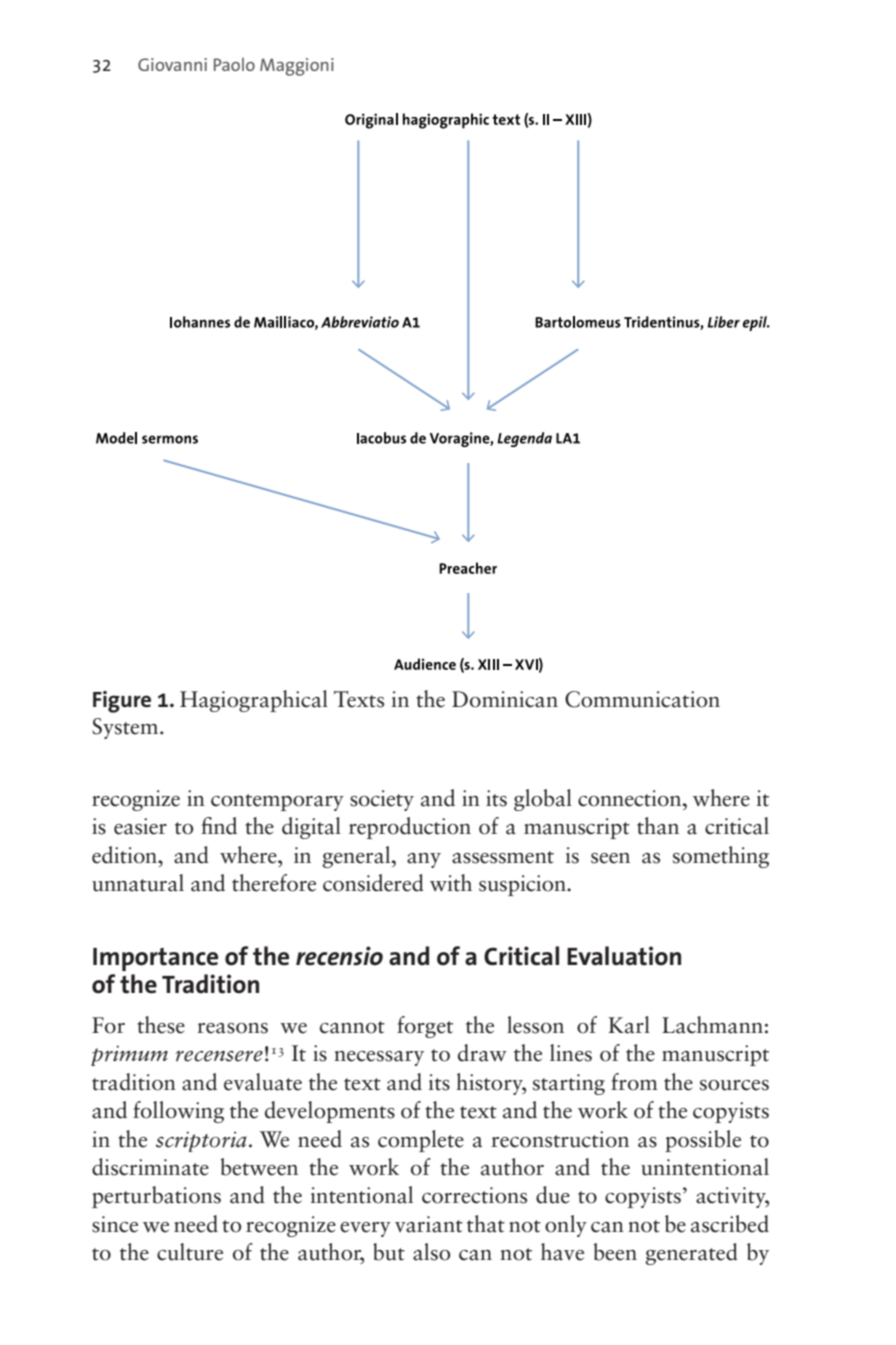 This screenshot has width=896, height=1345. Describe the element at coordinates (424, 860) in the screenshot. I see `any` at that location.
